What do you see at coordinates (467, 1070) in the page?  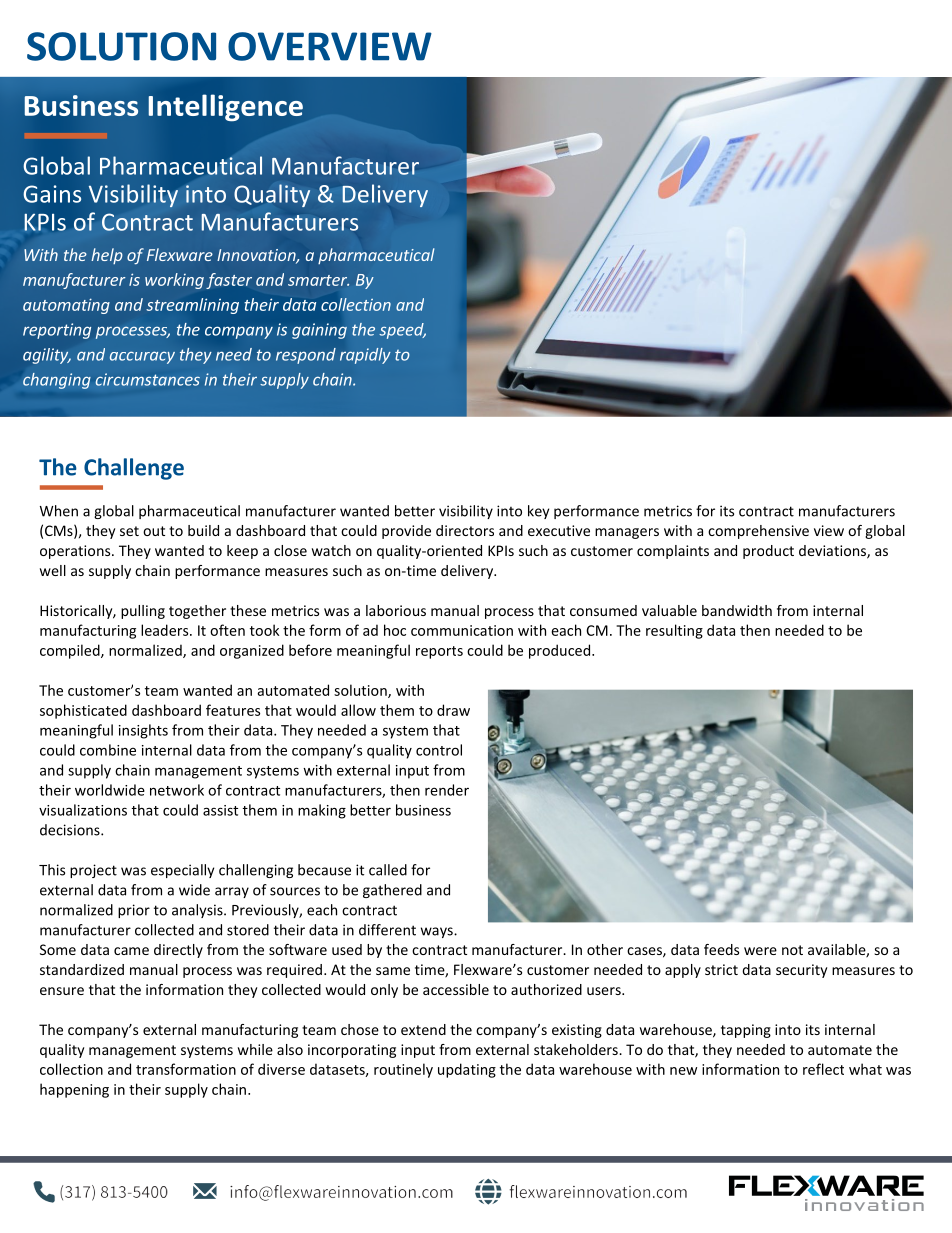 I see `updating` at bounding box center [467, 1070].
